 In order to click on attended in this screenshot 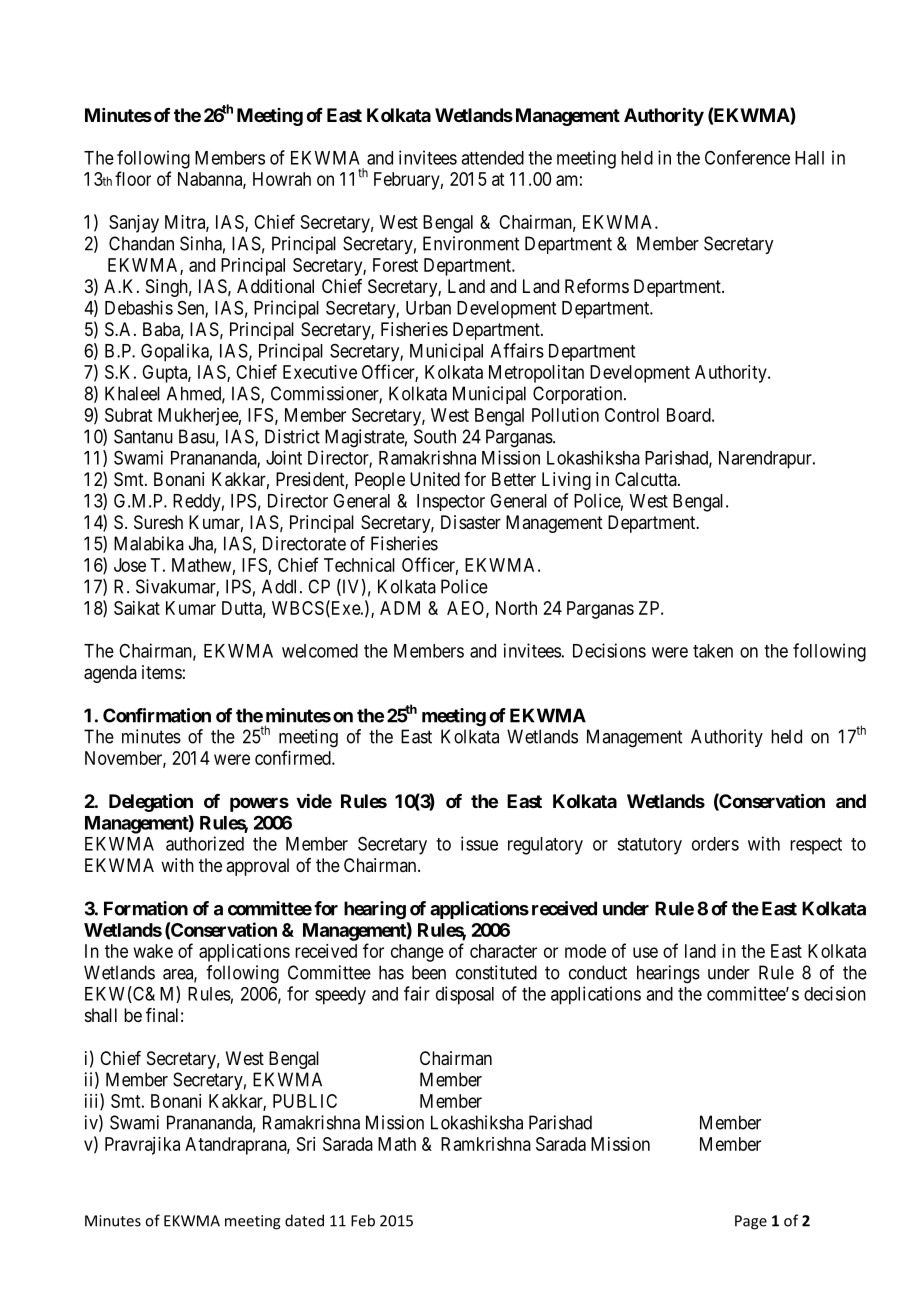, I will do `click(492, 158)`.
